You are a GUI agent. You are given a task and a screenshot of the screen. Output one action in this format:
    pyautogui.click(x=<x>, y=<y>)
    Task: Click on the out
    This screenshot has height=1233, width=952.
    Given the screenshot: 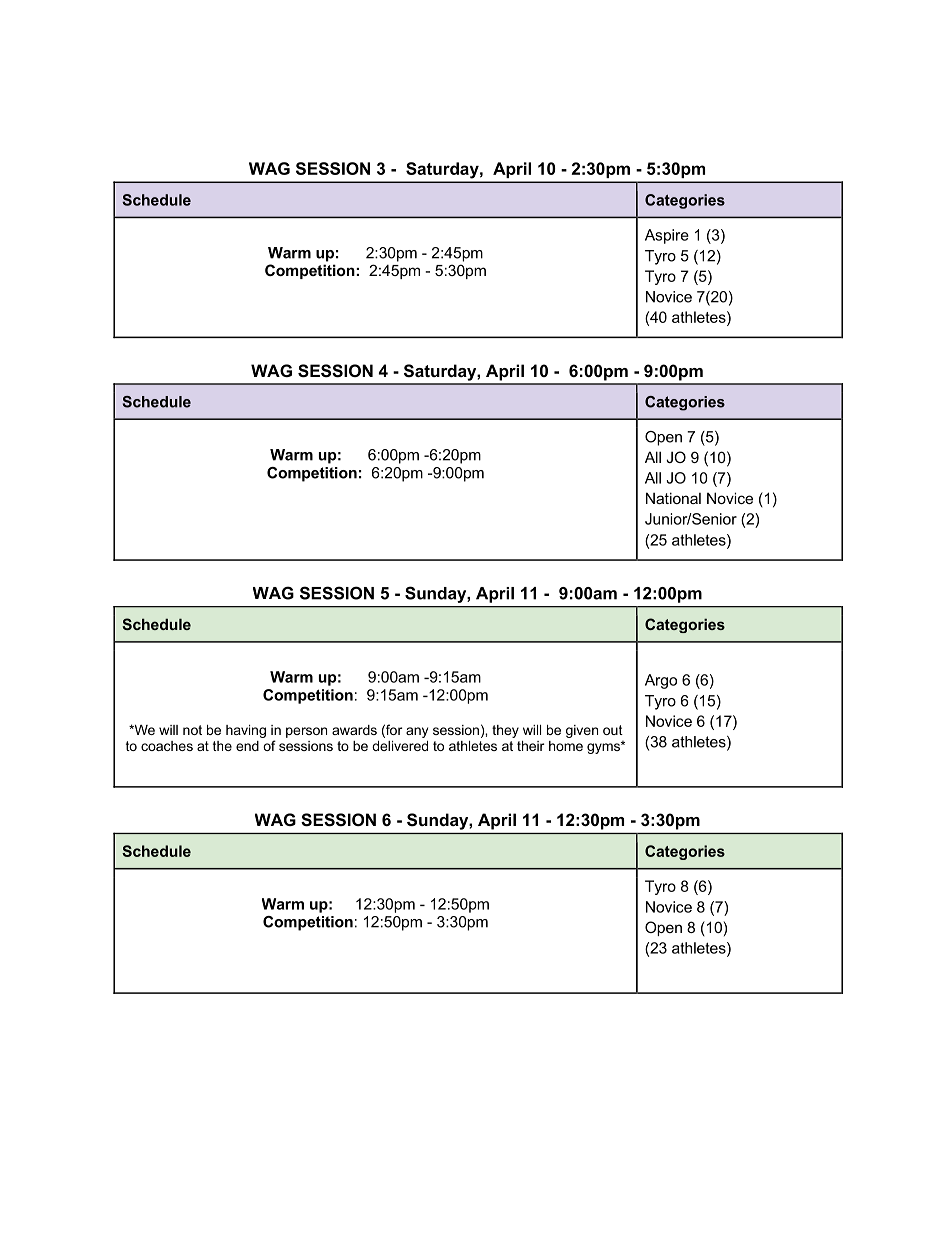 What is the action you would take?
    pyautogui.click(x=613, y=730)
